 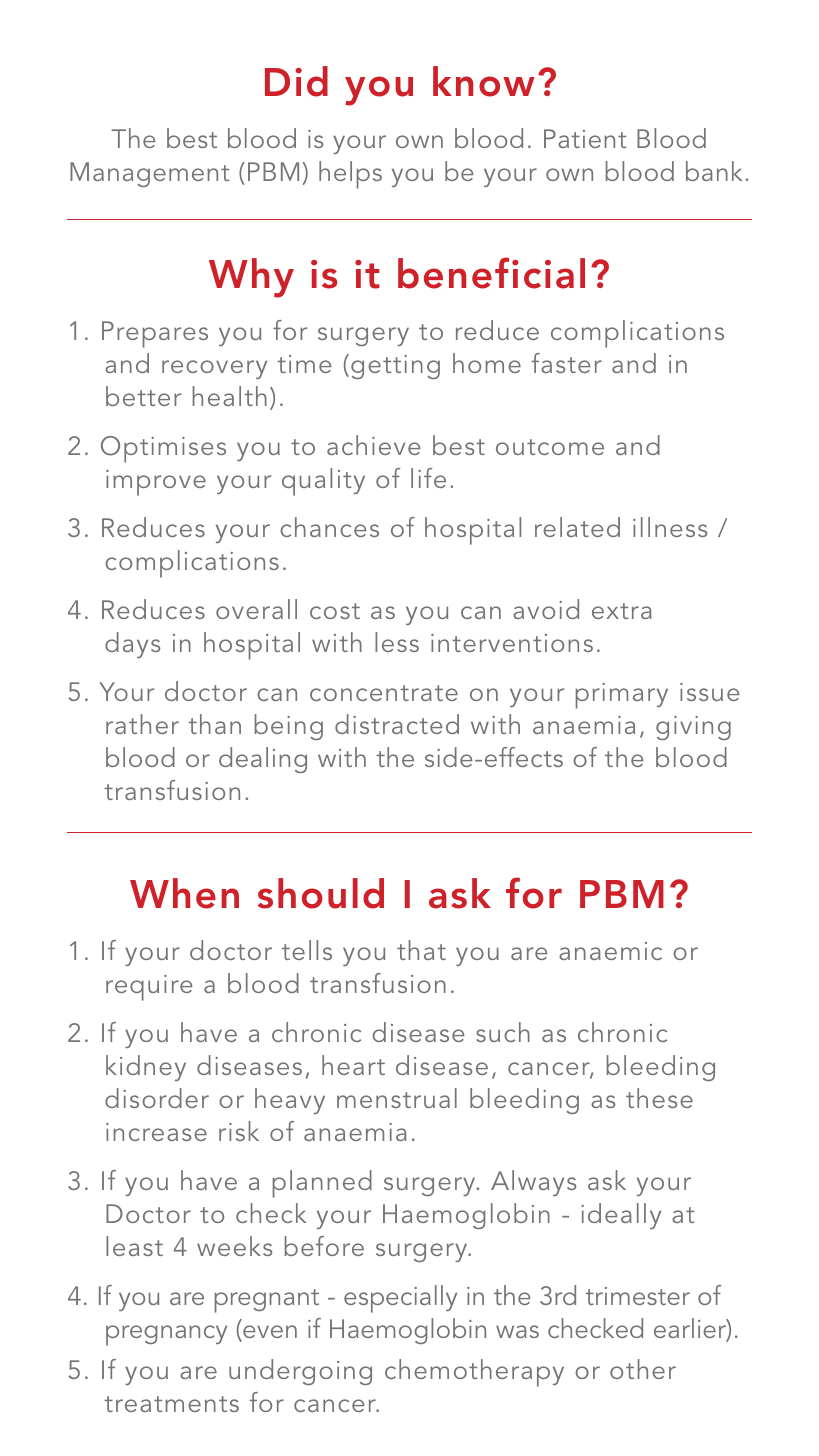 What do you see at coordinates (166, 1335) in the page?
I see `pregnancy` at bounding box center [166, 1335].
